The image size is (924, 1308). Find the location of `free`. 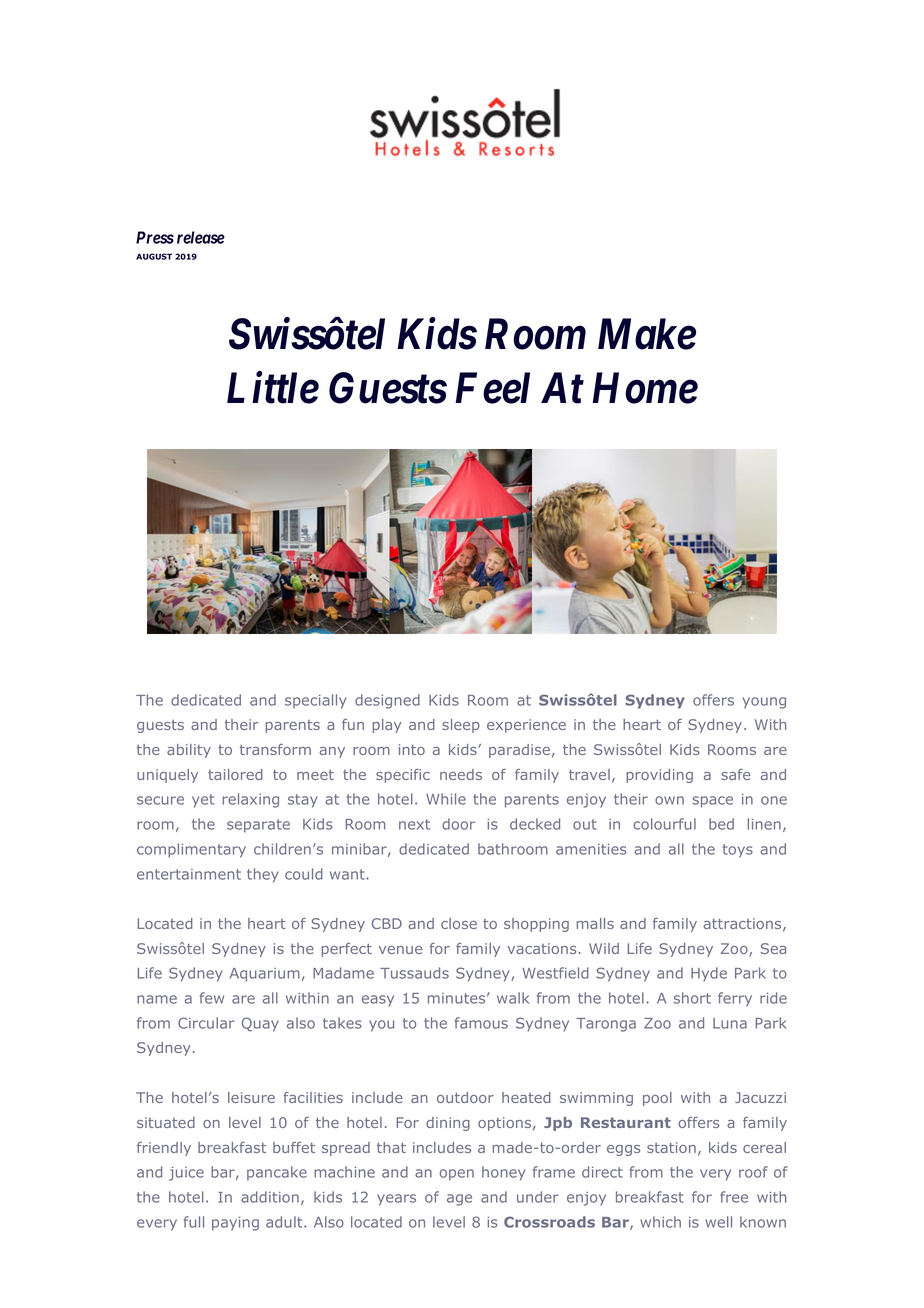

free is located at coordinates (734, 1197).
